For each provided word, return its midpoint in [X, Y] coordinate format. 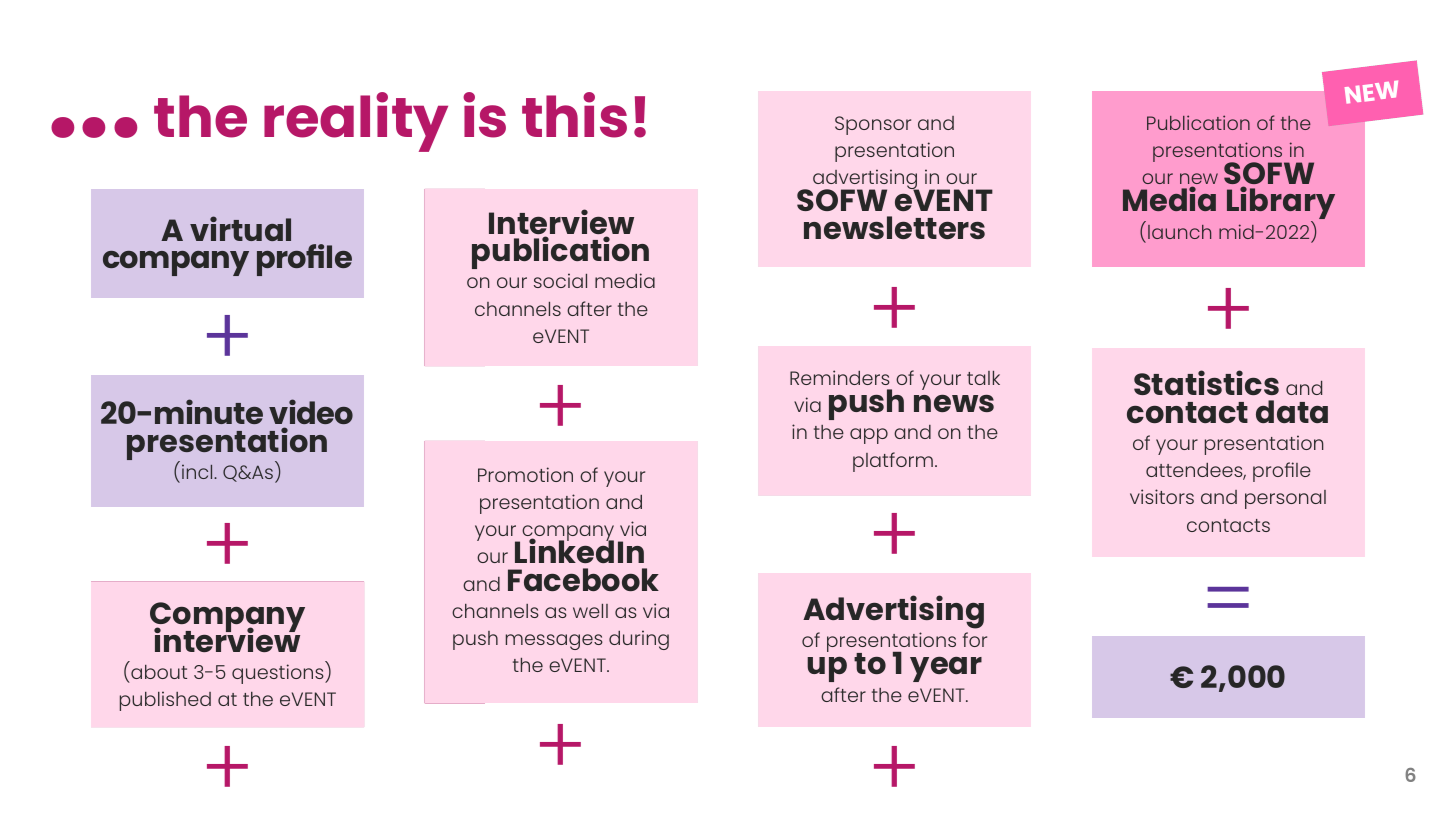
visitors [1162, 496]
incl [198, 472]
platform [893, 462]
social [560, 280]
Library [1281, 204]
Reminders [840, 377]
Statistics [1206, 382]
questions [279, 674]
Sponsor [873, 125]
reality [356, 122]
